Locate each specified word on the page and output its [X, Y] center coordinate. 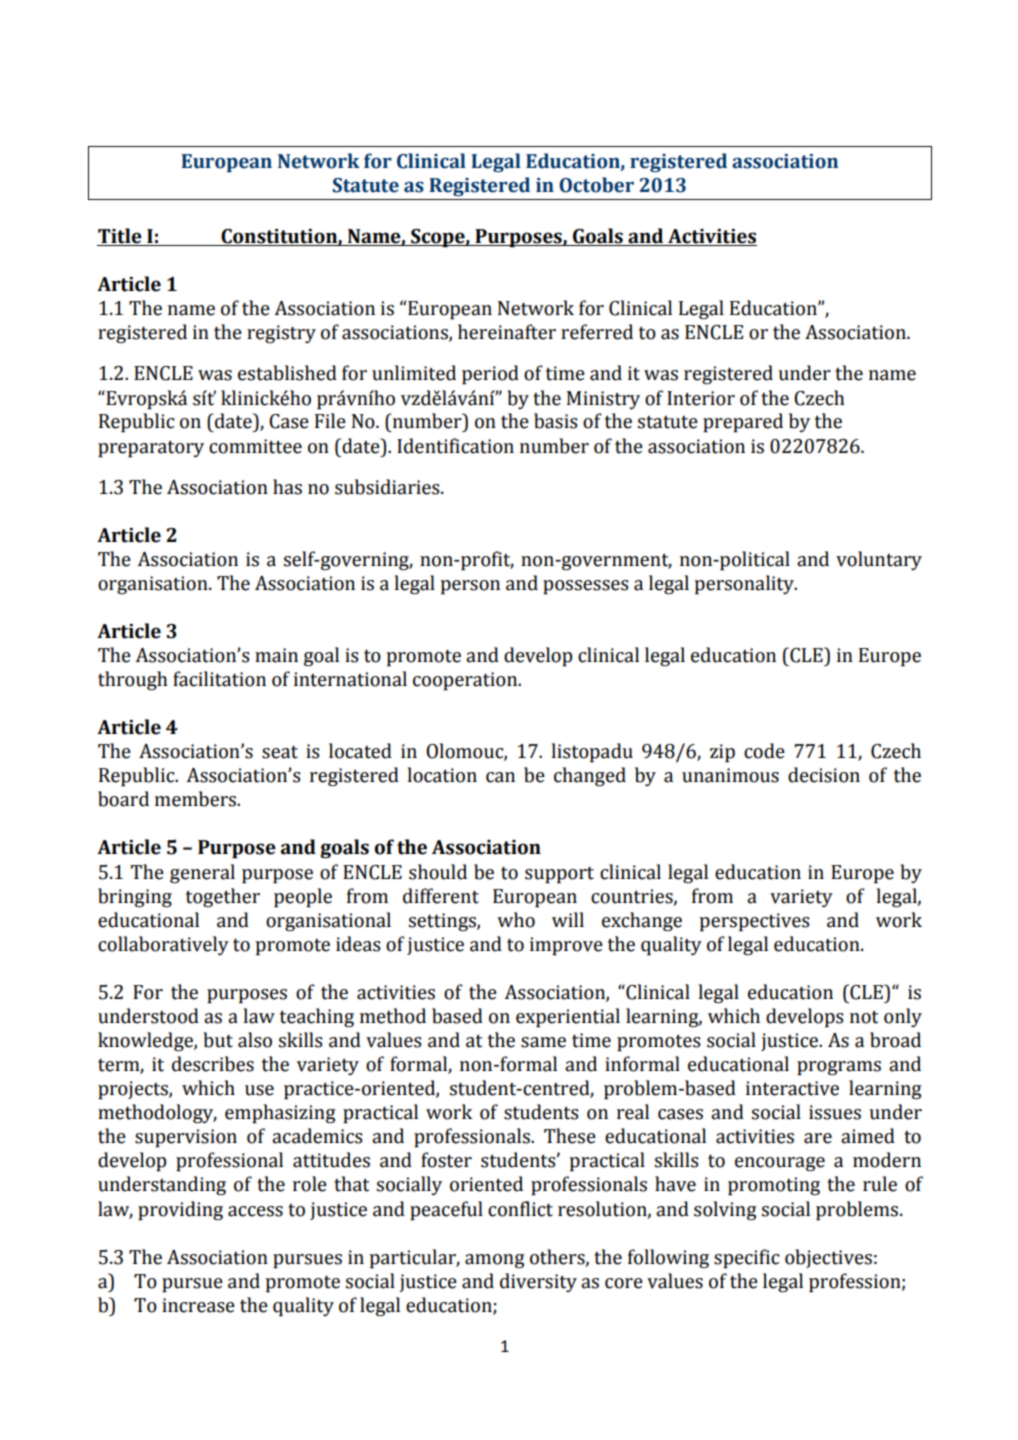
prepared [743, 423]
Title [120, 236]
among [495, 1261]
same [543, 1042]
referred [597, 332]
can [500, 777]
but [218, 1040]
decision [824, 775]
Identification [455, 446]
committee [255, 446]
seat [280, 752]
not [864, 1017]
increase [198, 1305]
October [596, 185]
